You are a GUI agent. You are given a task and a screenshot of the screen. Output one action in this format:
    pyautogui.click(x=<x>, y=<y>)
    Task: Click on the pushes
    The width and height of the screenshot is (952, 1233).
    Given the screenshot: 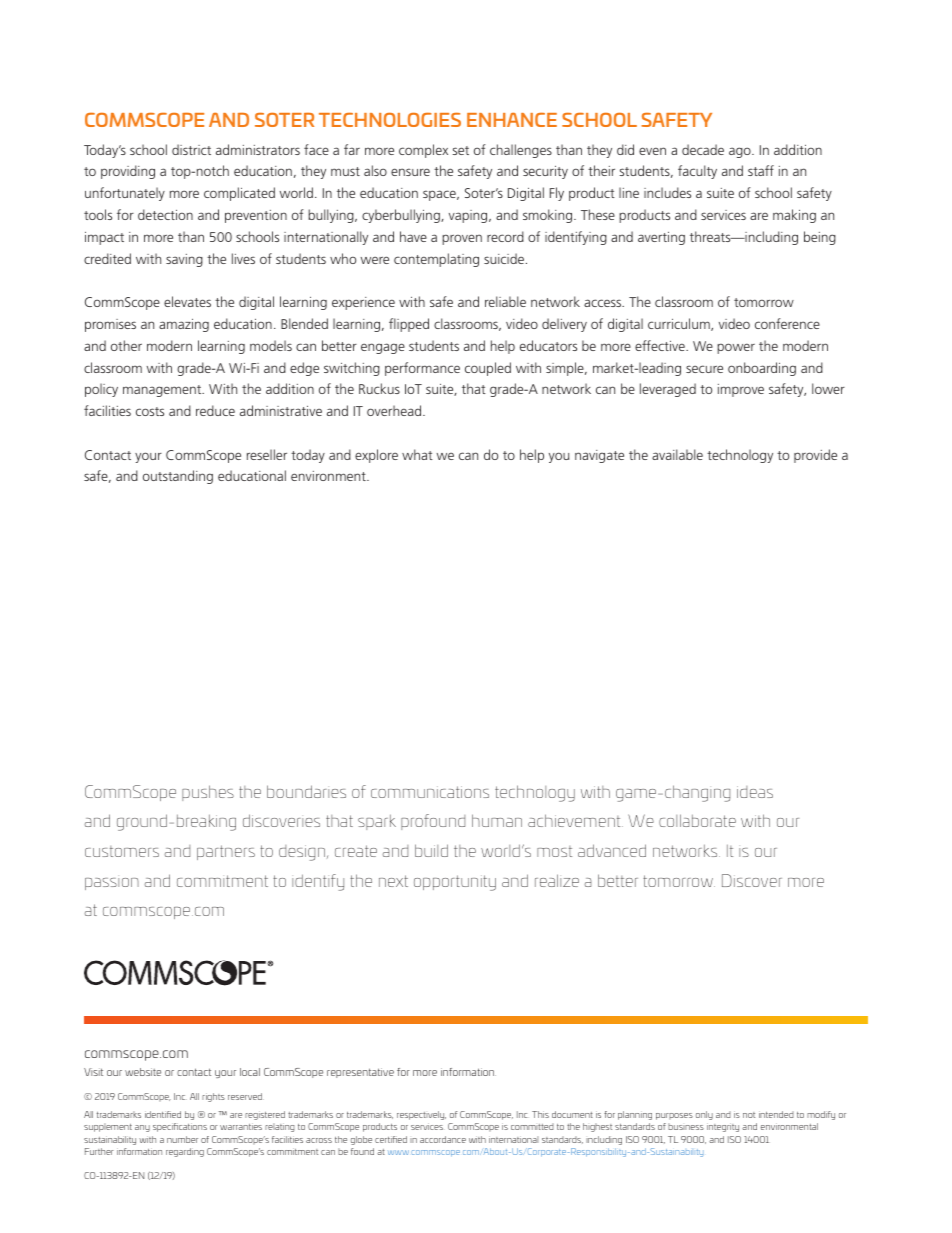 What is the action you would take?
    pyautogui.click(x=208, y=793)
